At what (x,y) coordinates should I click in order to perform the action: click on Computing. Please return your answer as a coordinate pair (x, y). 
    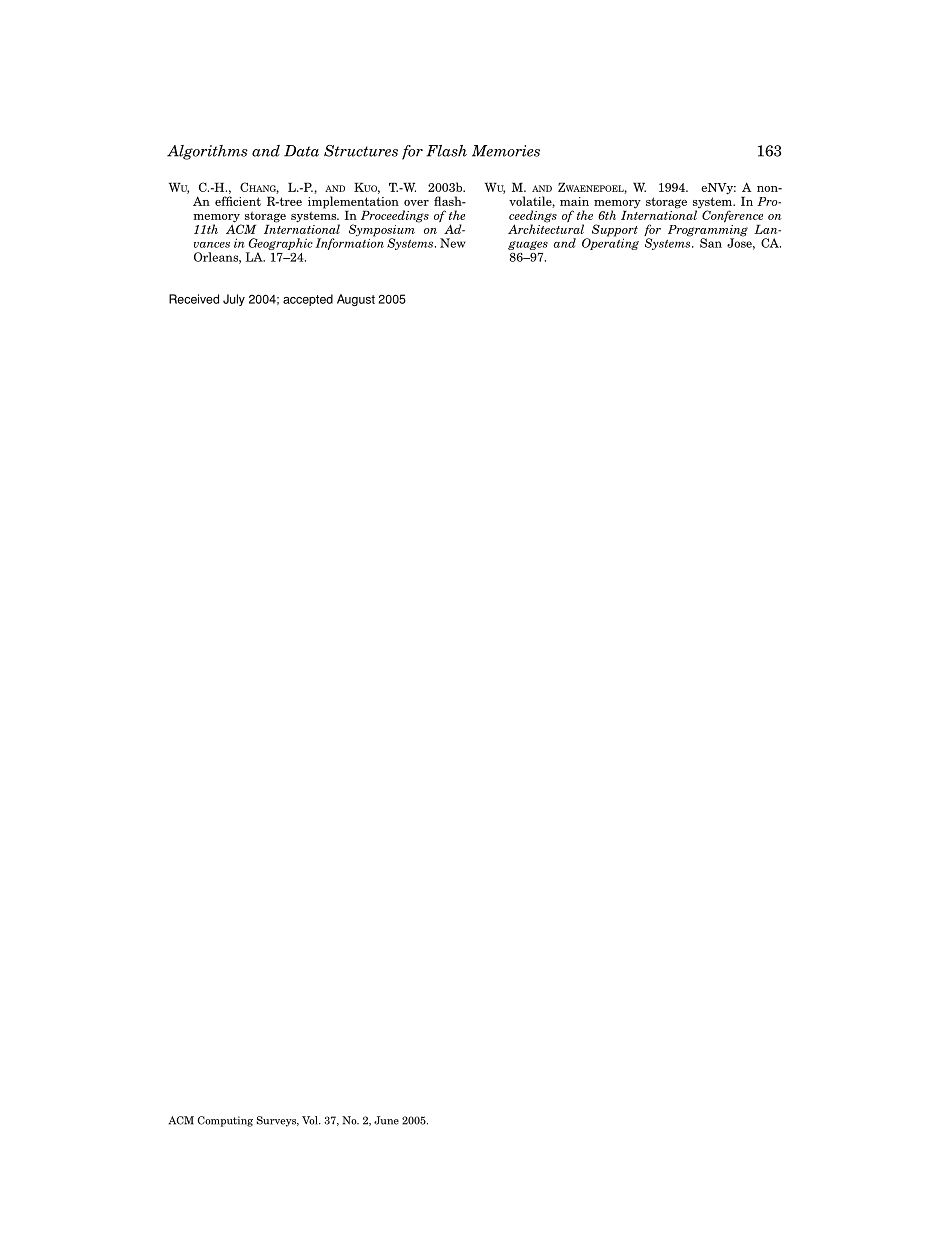
    Looking at the image, I should click on (225, 1121).
